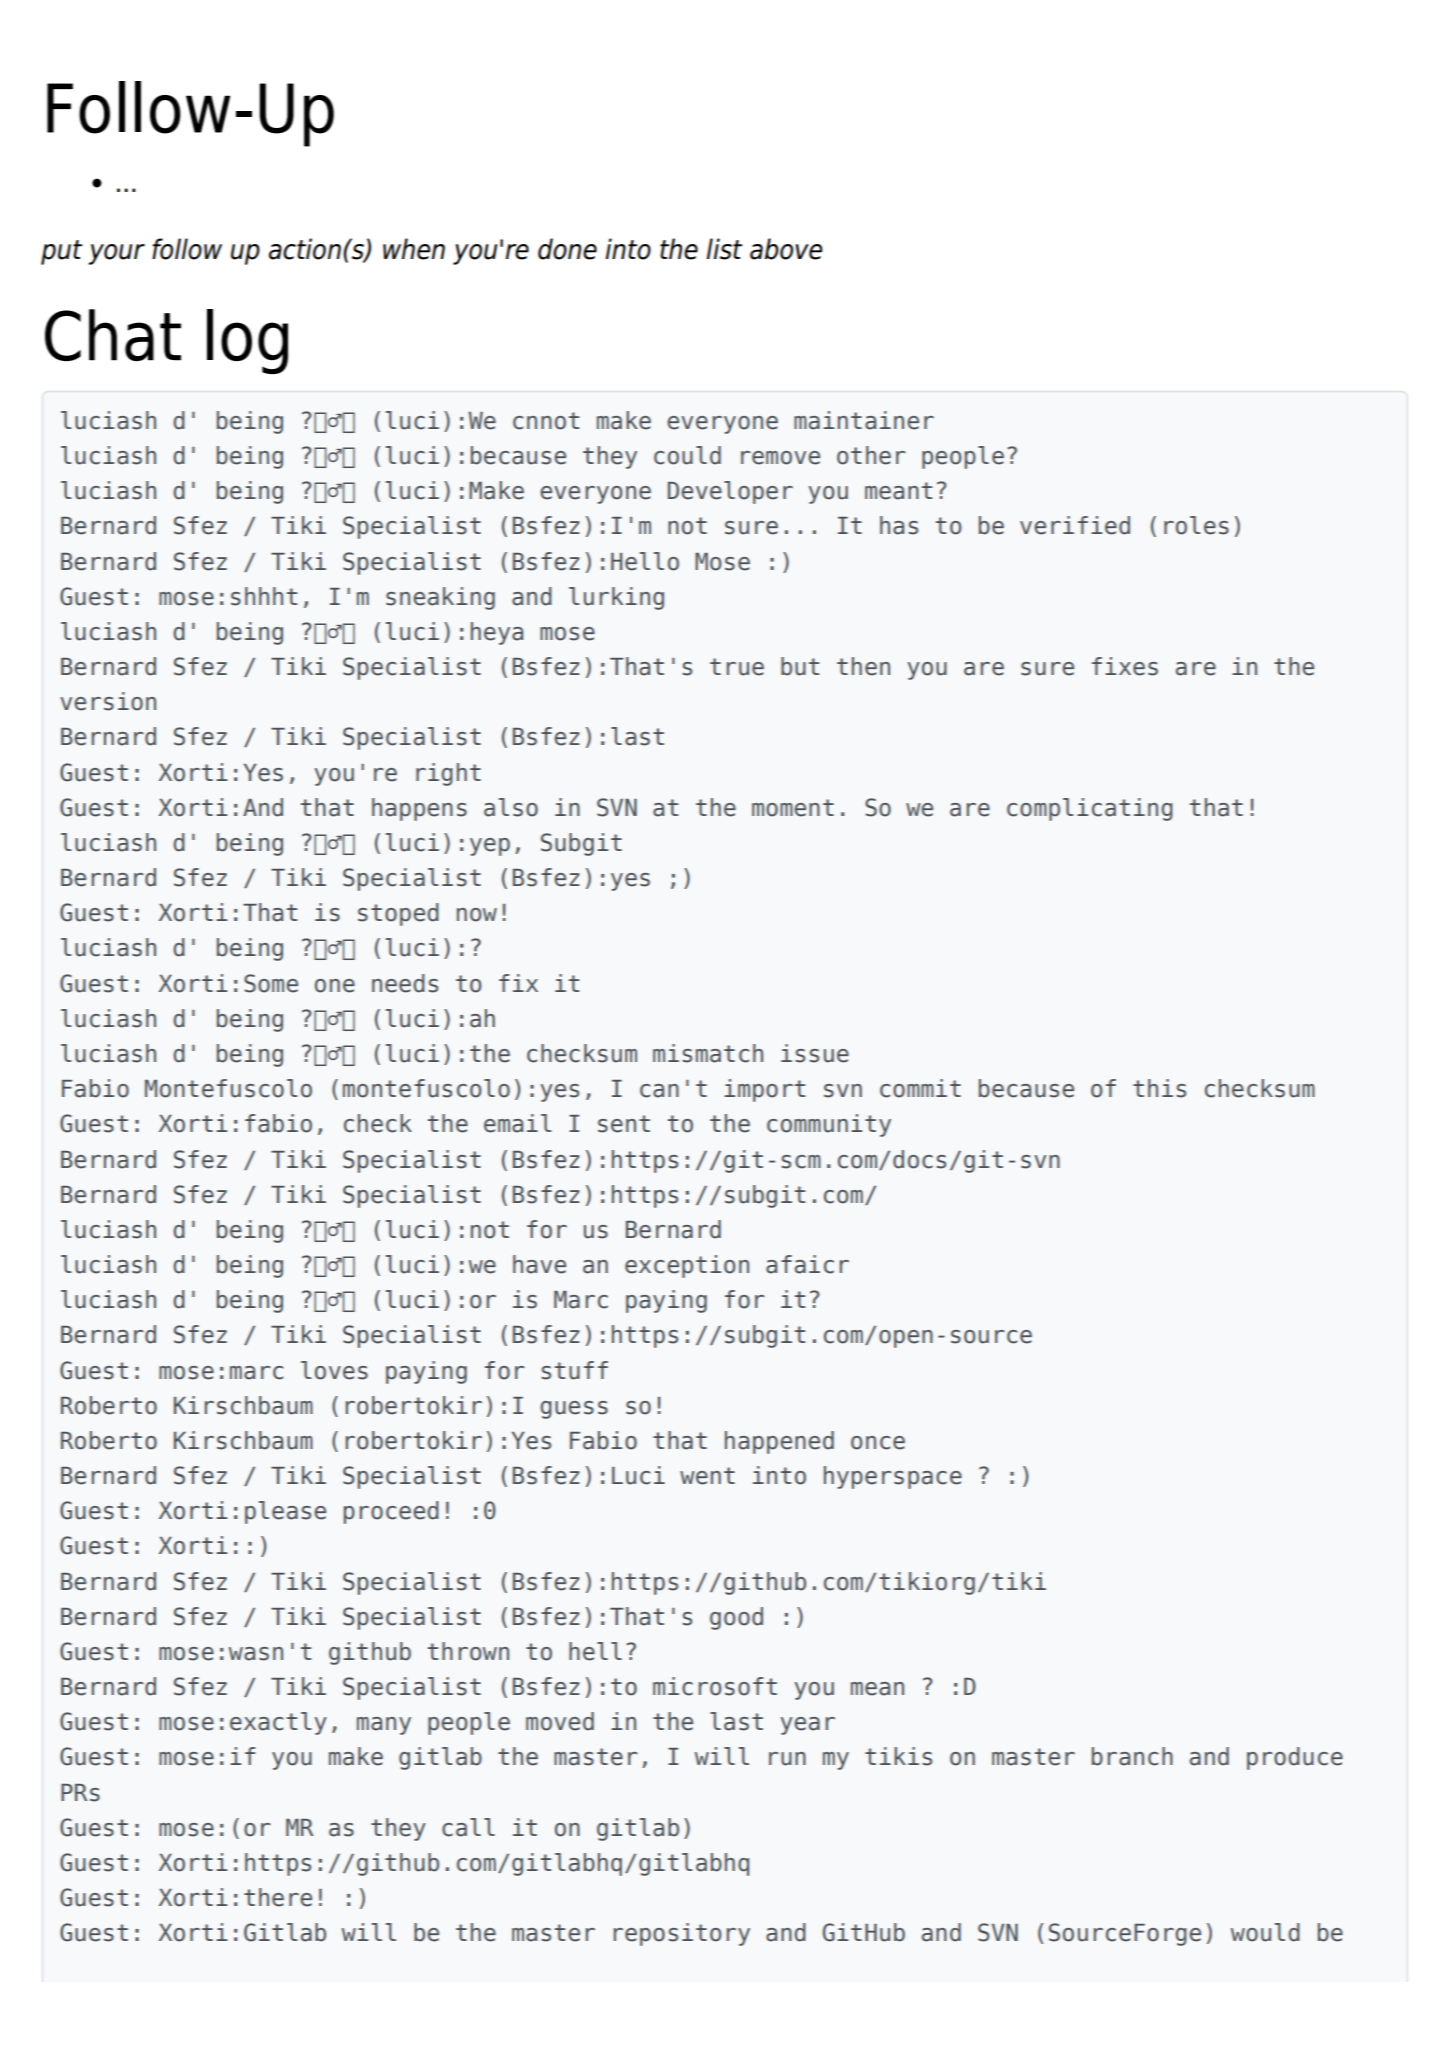 This document has height=2051, width=1450. I want to click on moment, so click(793, 808).
